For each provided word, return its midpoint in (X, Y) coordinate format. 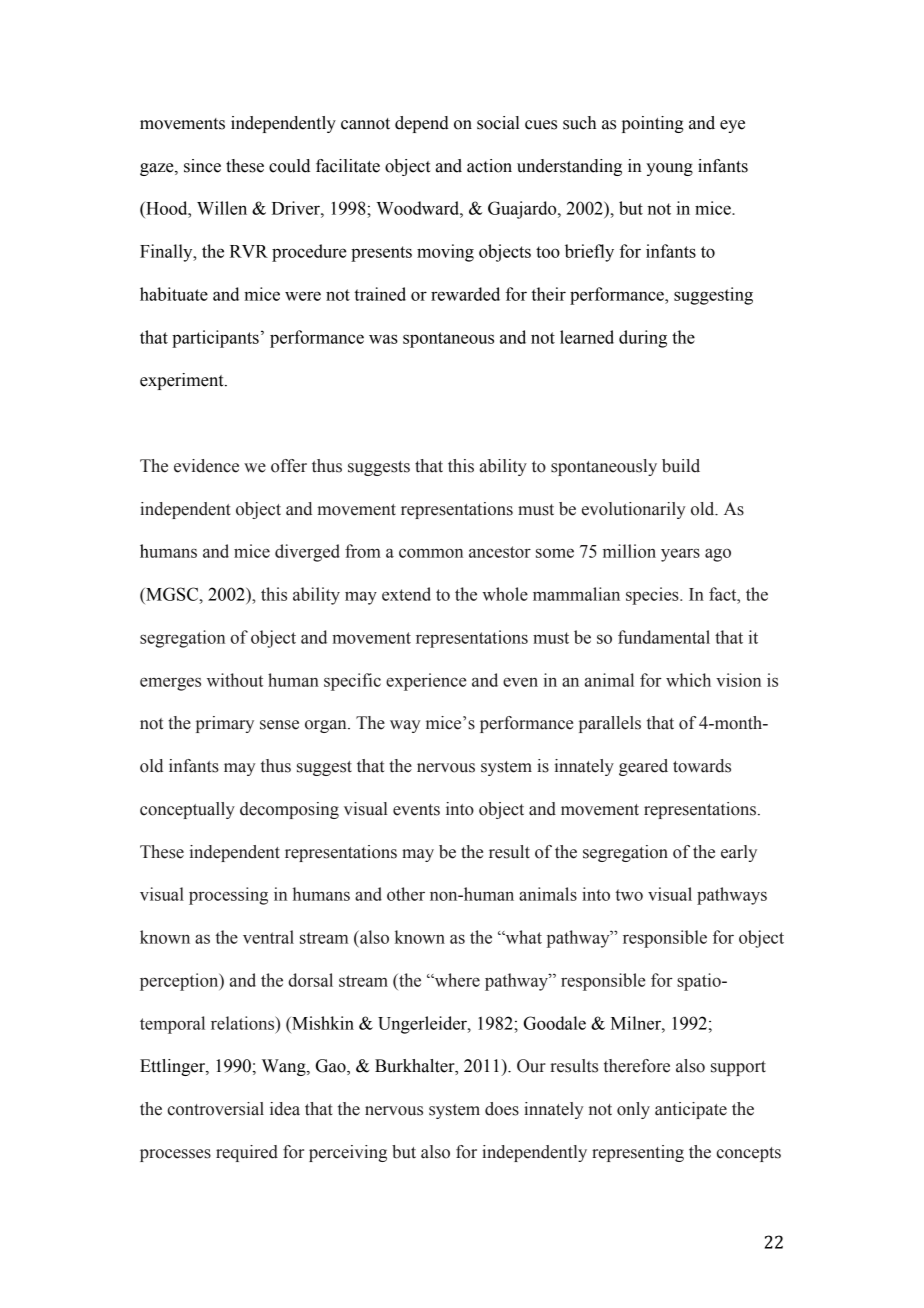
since (202, 166)
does (502, 1109)
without (235, 680)
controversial (216, 1109)
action (489, 166)
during (643, 339)
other (406, 894)
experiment (183, 381)
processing (228, 896)
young (669, 169)
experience (426, 682)
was (383, 339)
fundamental (664, 637)
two (629, 895)
